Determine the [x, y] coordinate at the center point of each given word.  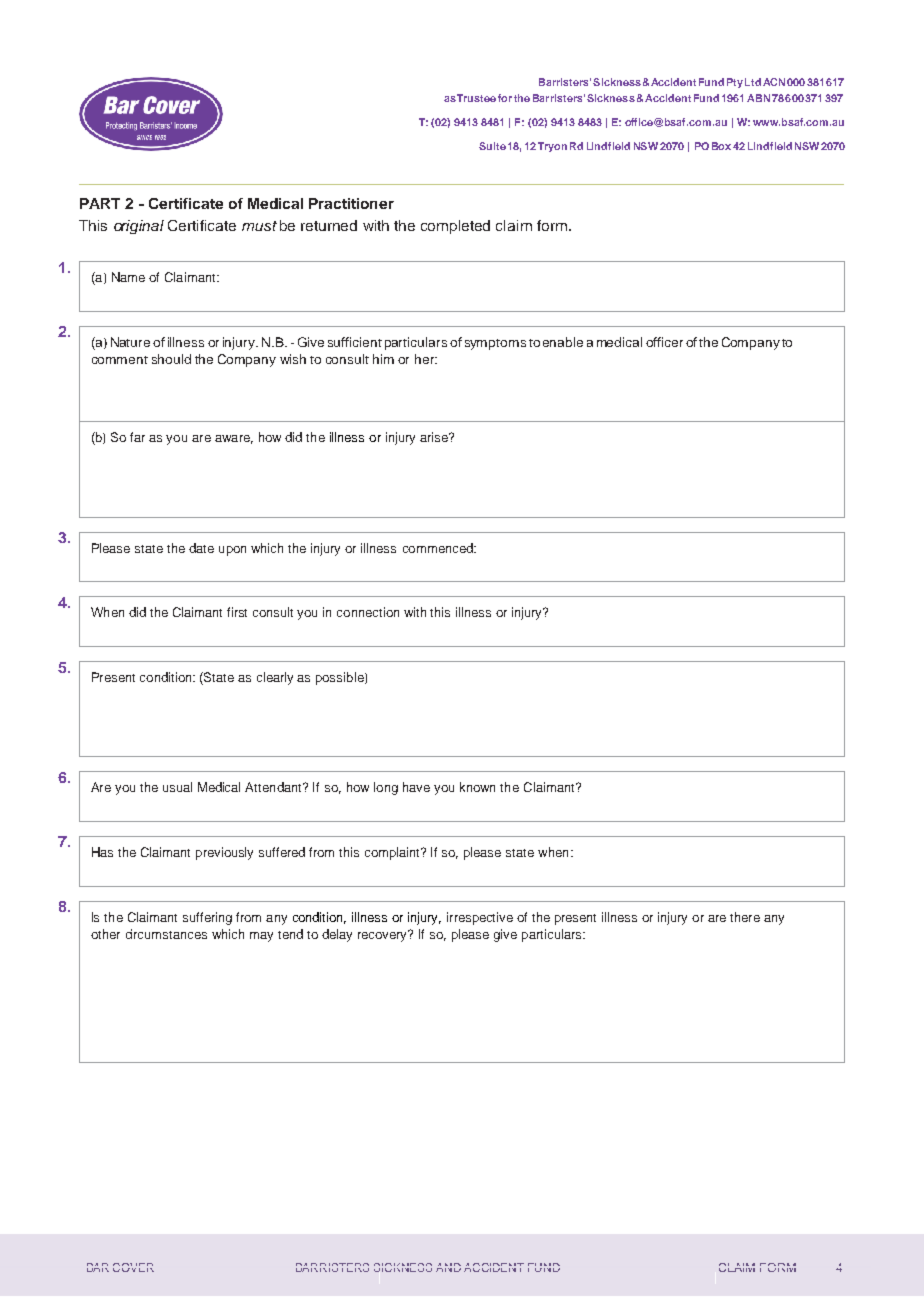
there [745, 917]
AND [448, 1267]
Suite [492, 146]
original [139, 227]
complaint [393, 853]
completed [455, 227]
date [201, 548]
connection [368, 612]
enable [563, 342]
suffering [207, 918]
